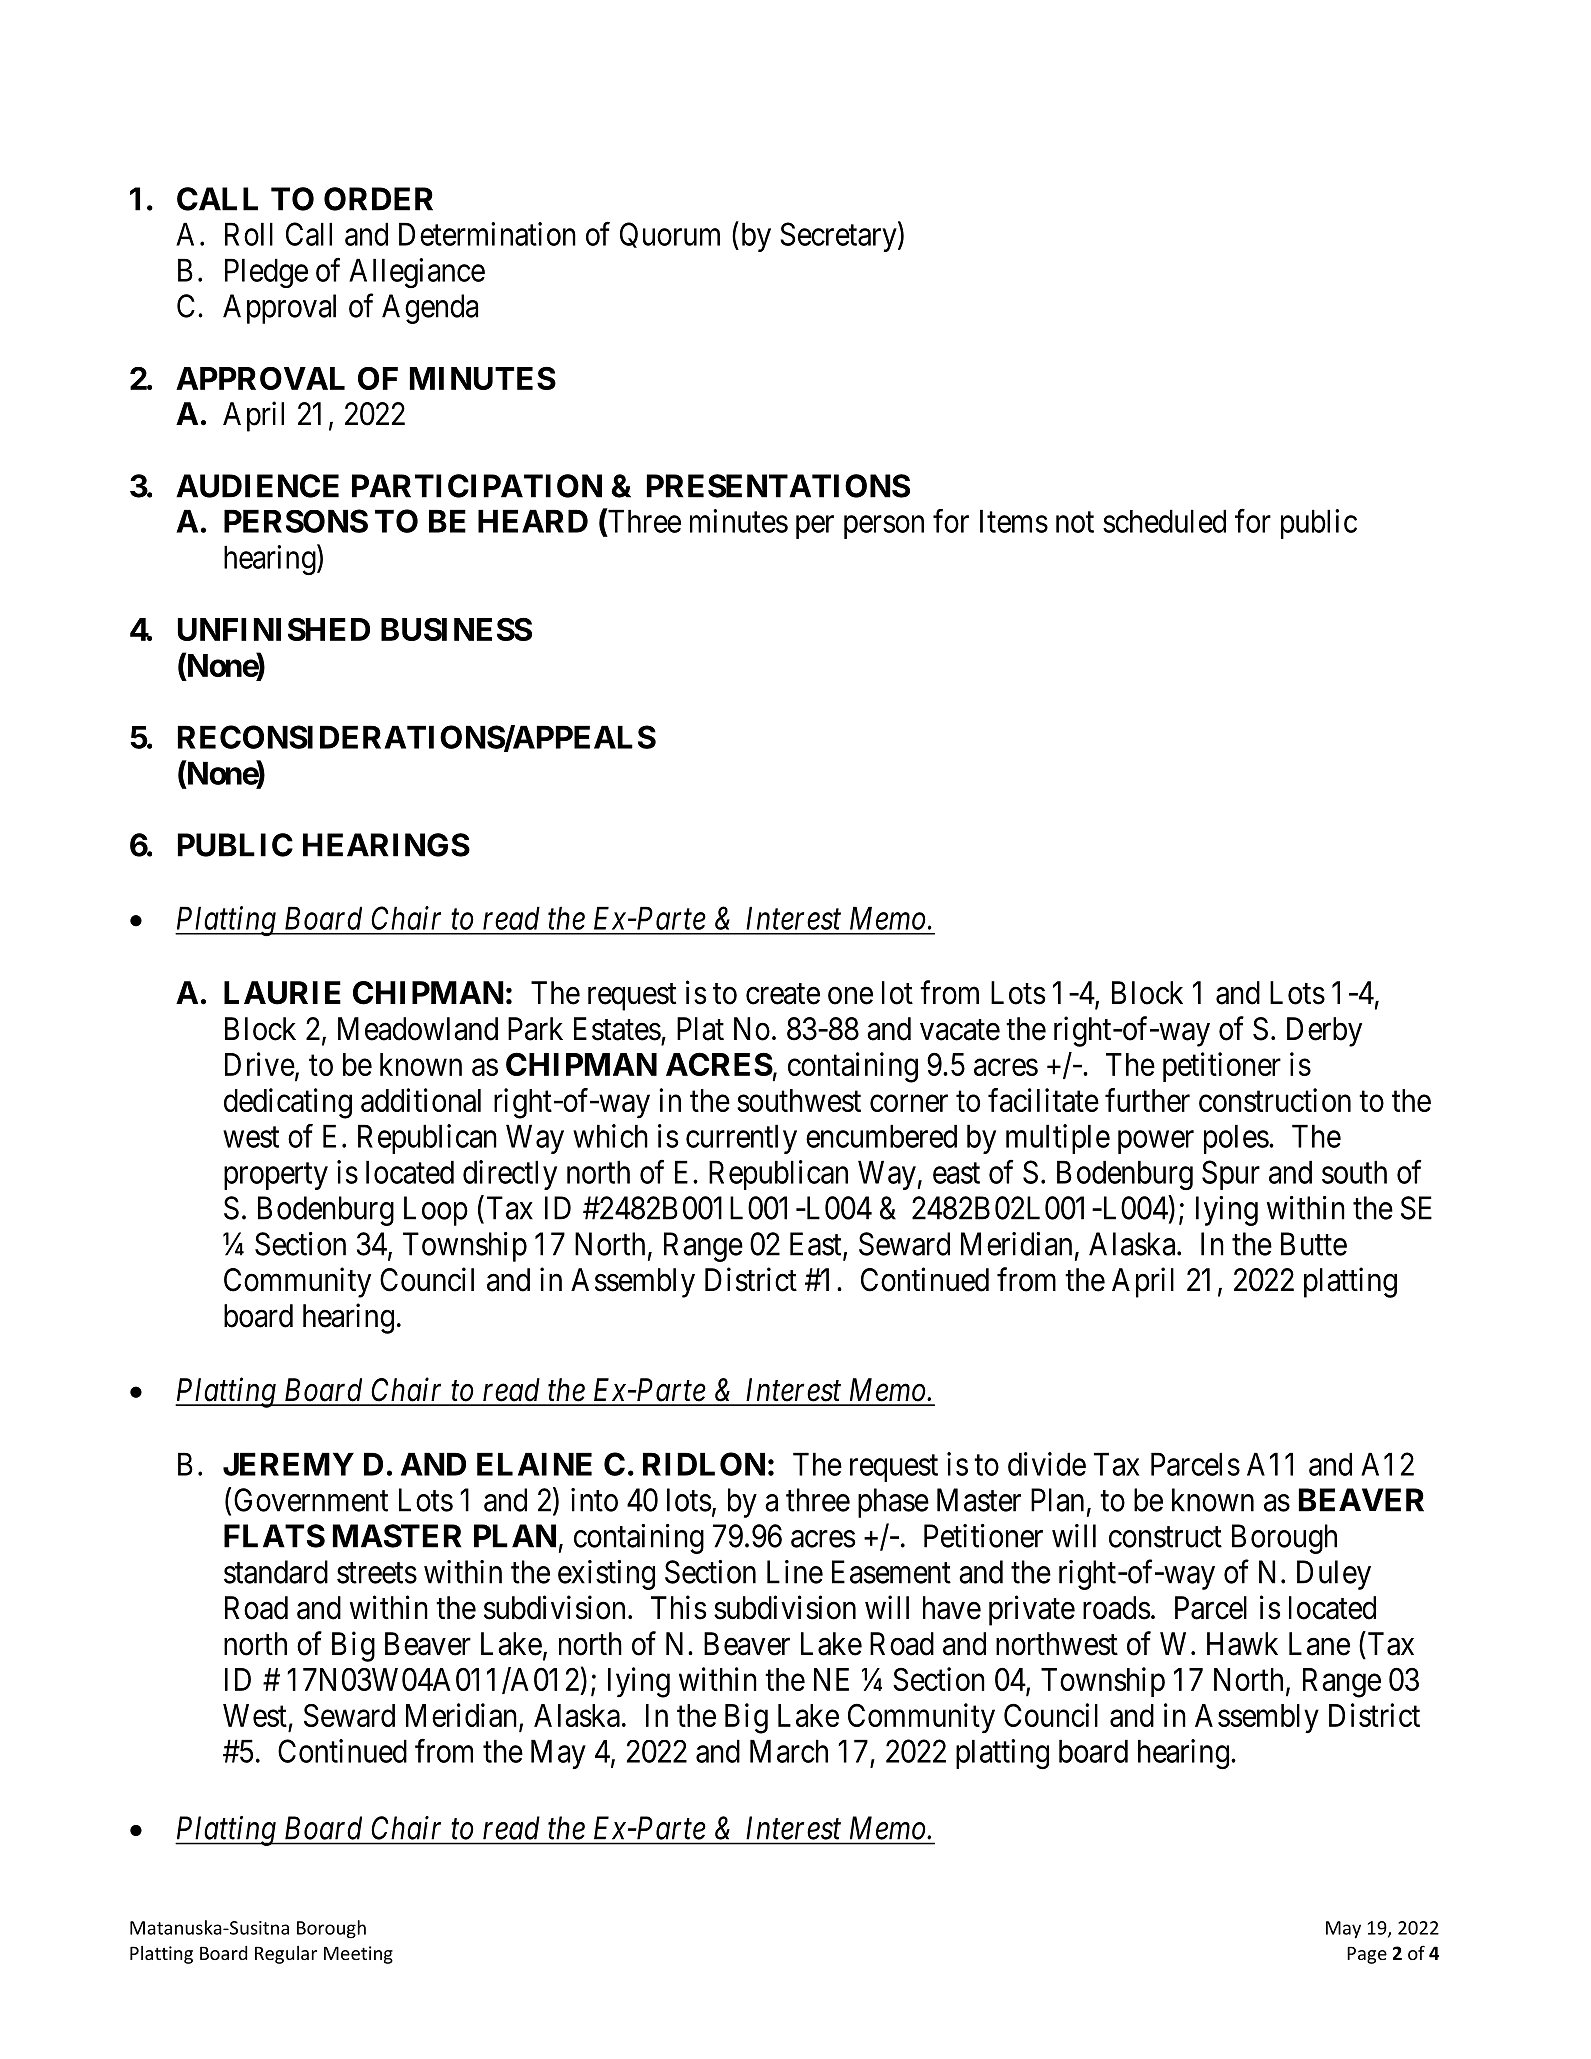 This screenshot has width=1591, height=2059. What do you see at coordinates (358, 1955) in the screenshot?
I see `Meeting` at bounding box center [358, 1955].
